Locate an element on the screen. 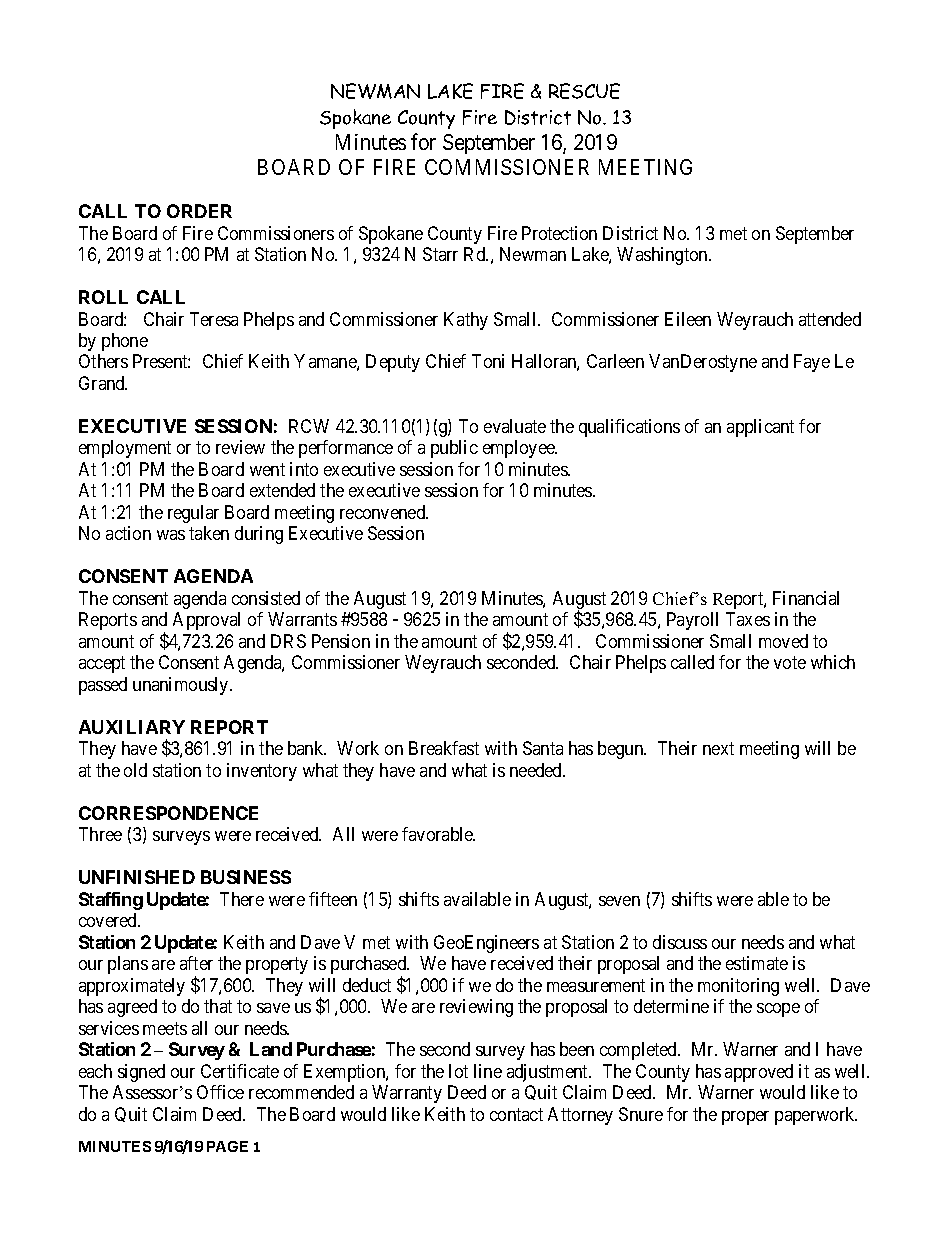 The width and height of the screenshot is (952, 1233). next is located at coordinates (718, 749).
